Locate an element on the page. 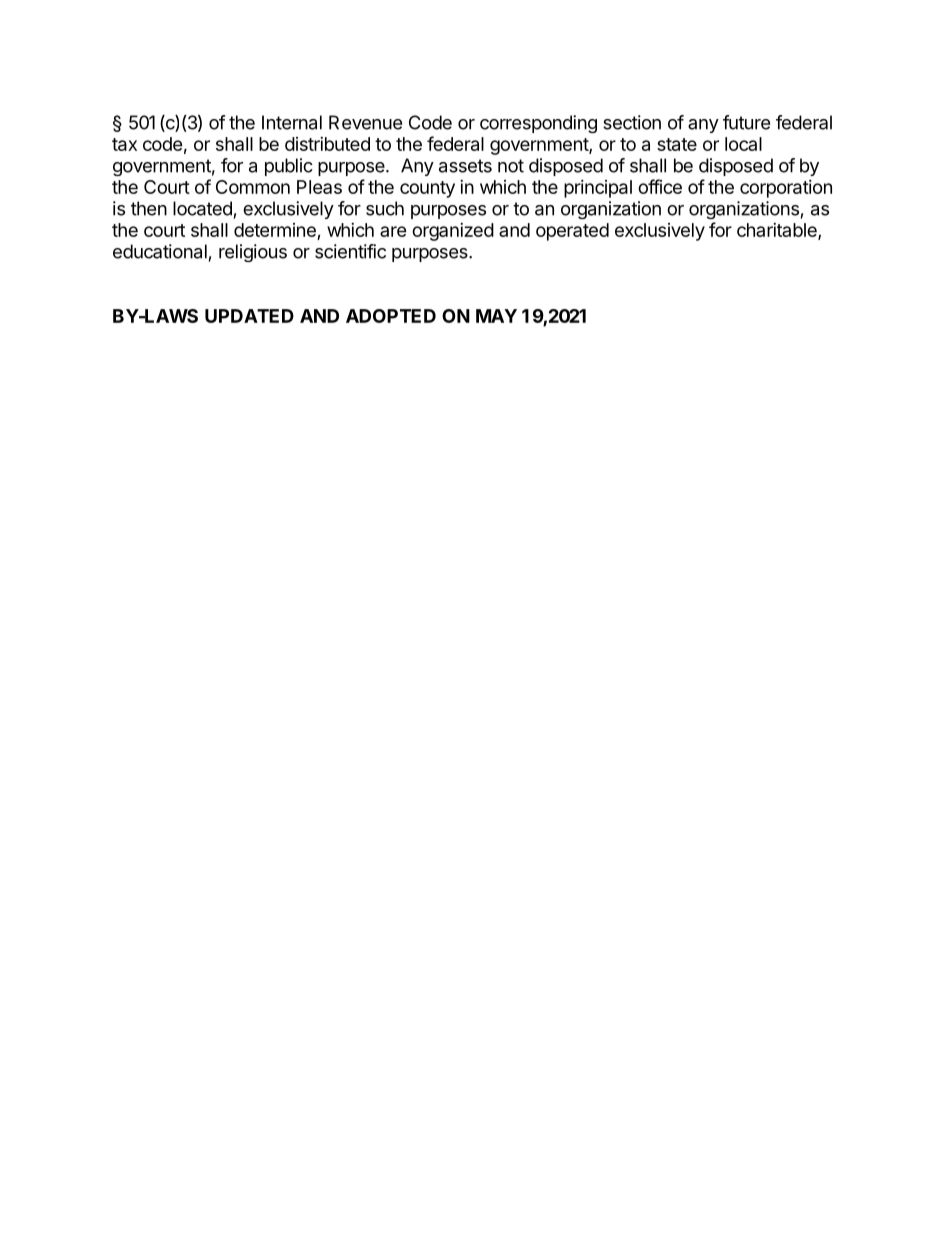 Image resolution: width=952 pixels, height=1233 pixels. corresponding is located at coordinates (538, 124).
